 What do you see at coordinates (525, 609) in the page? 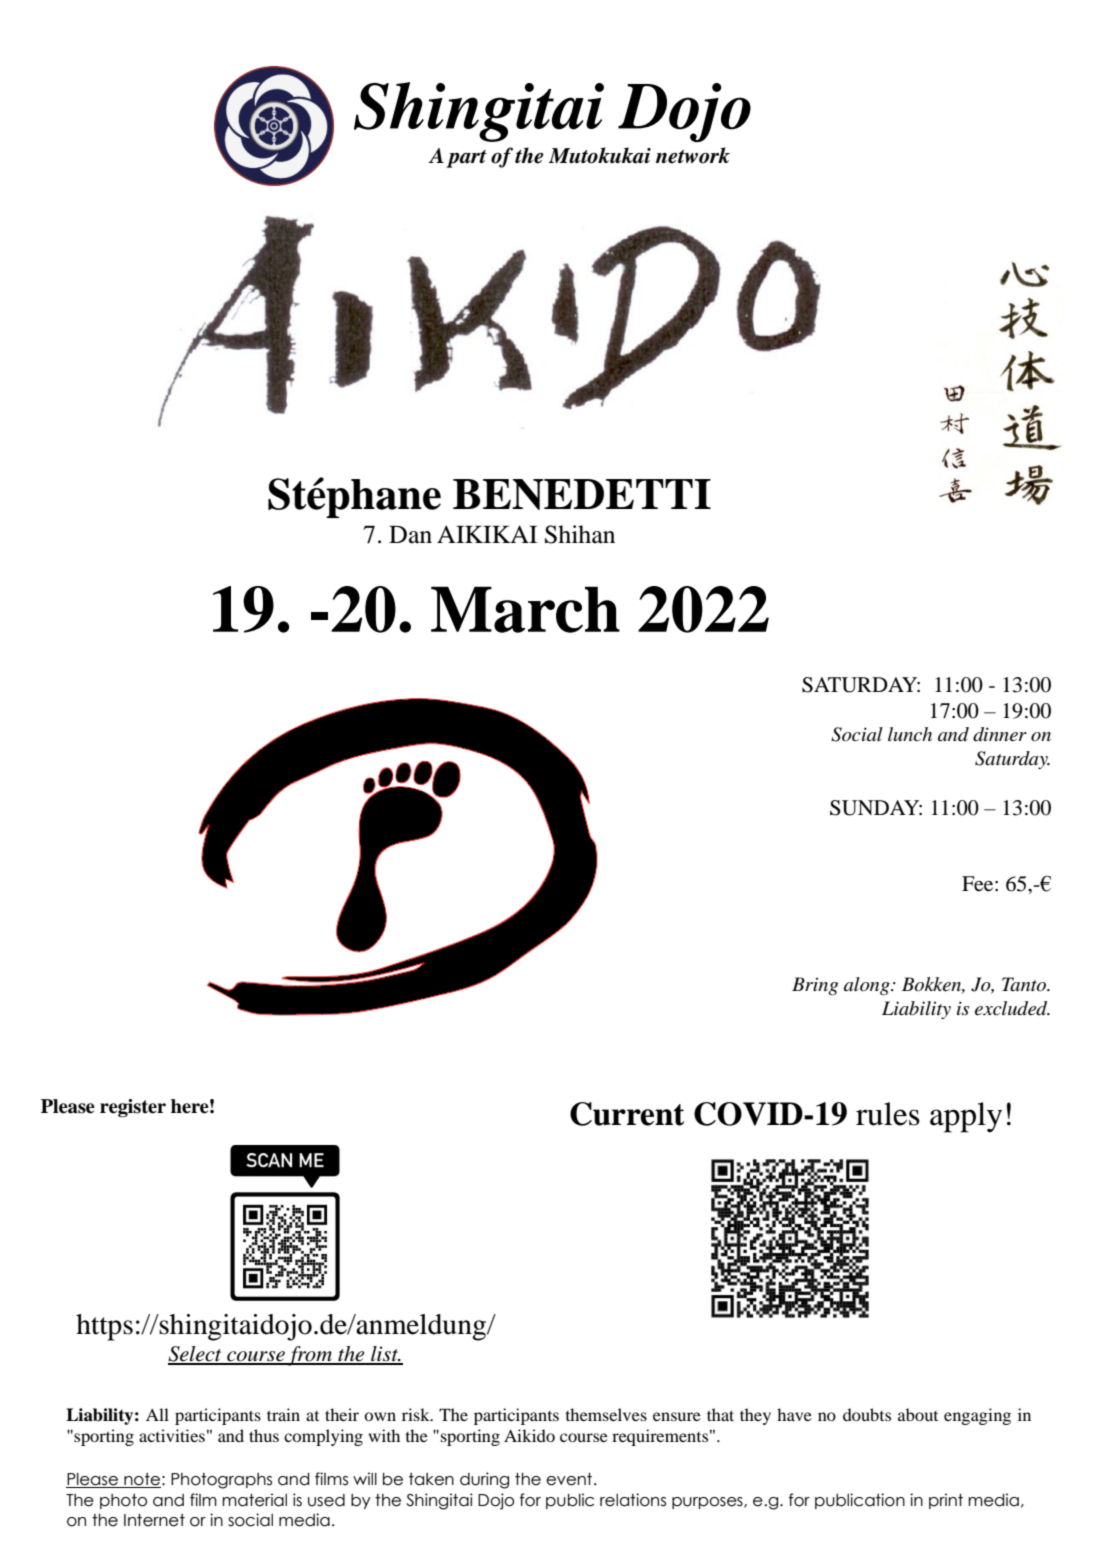
I see `March` at bounding box center [525, 609].
